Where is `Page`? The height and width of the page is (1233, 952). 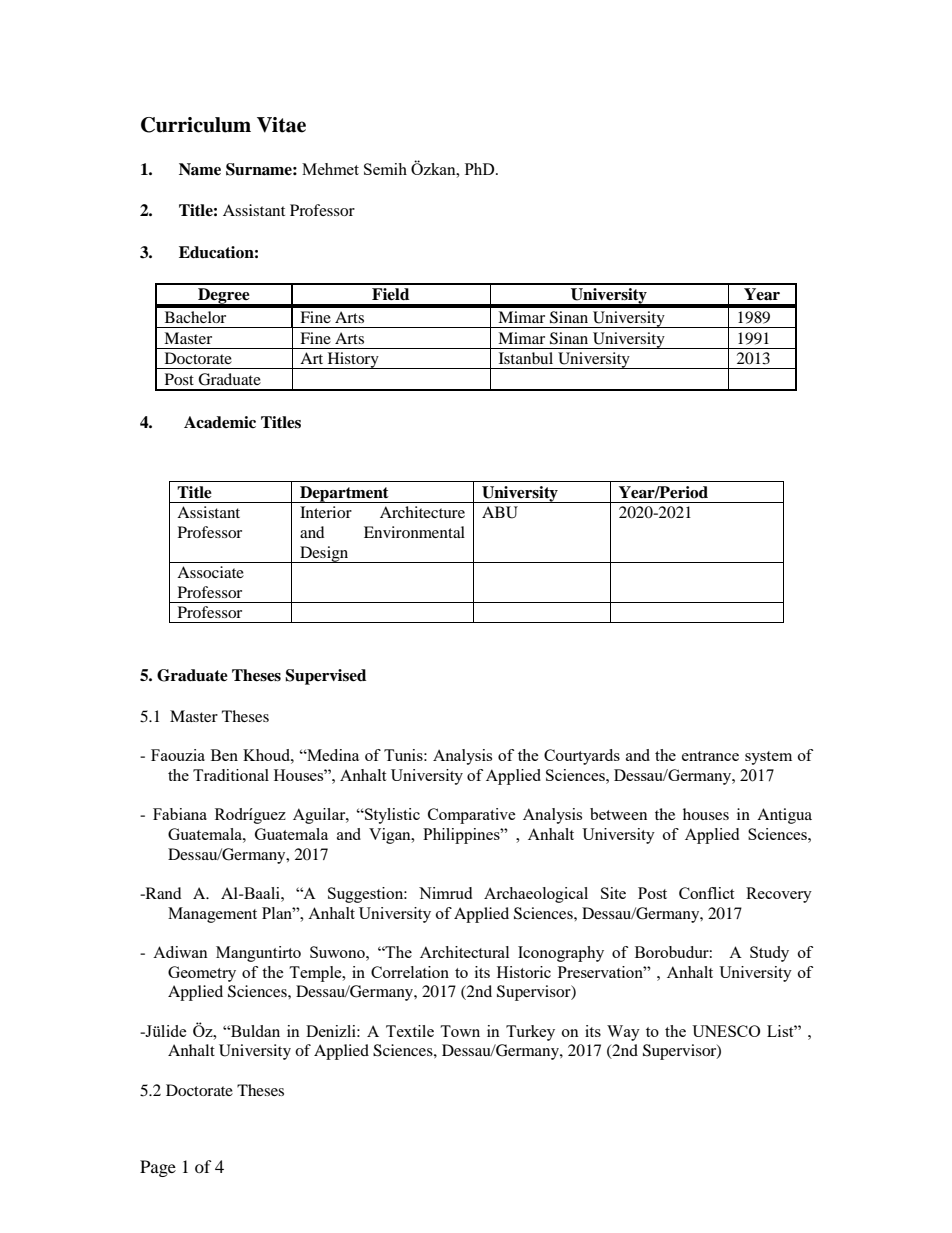 Page is located at coordinates (158, 1168).
